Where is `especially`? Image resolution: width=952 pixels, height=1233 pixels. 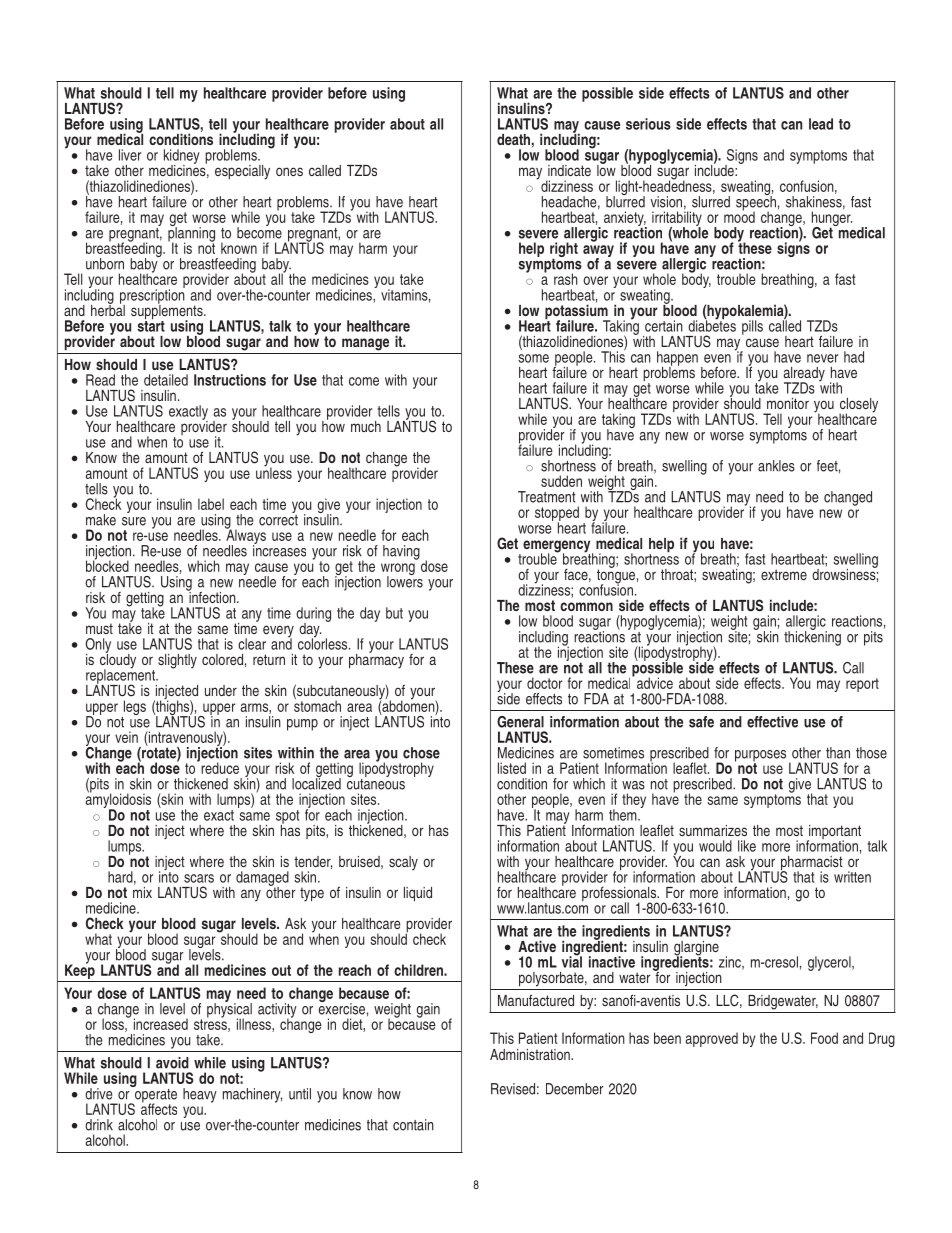 especially is located at coordinates (242, 172).
